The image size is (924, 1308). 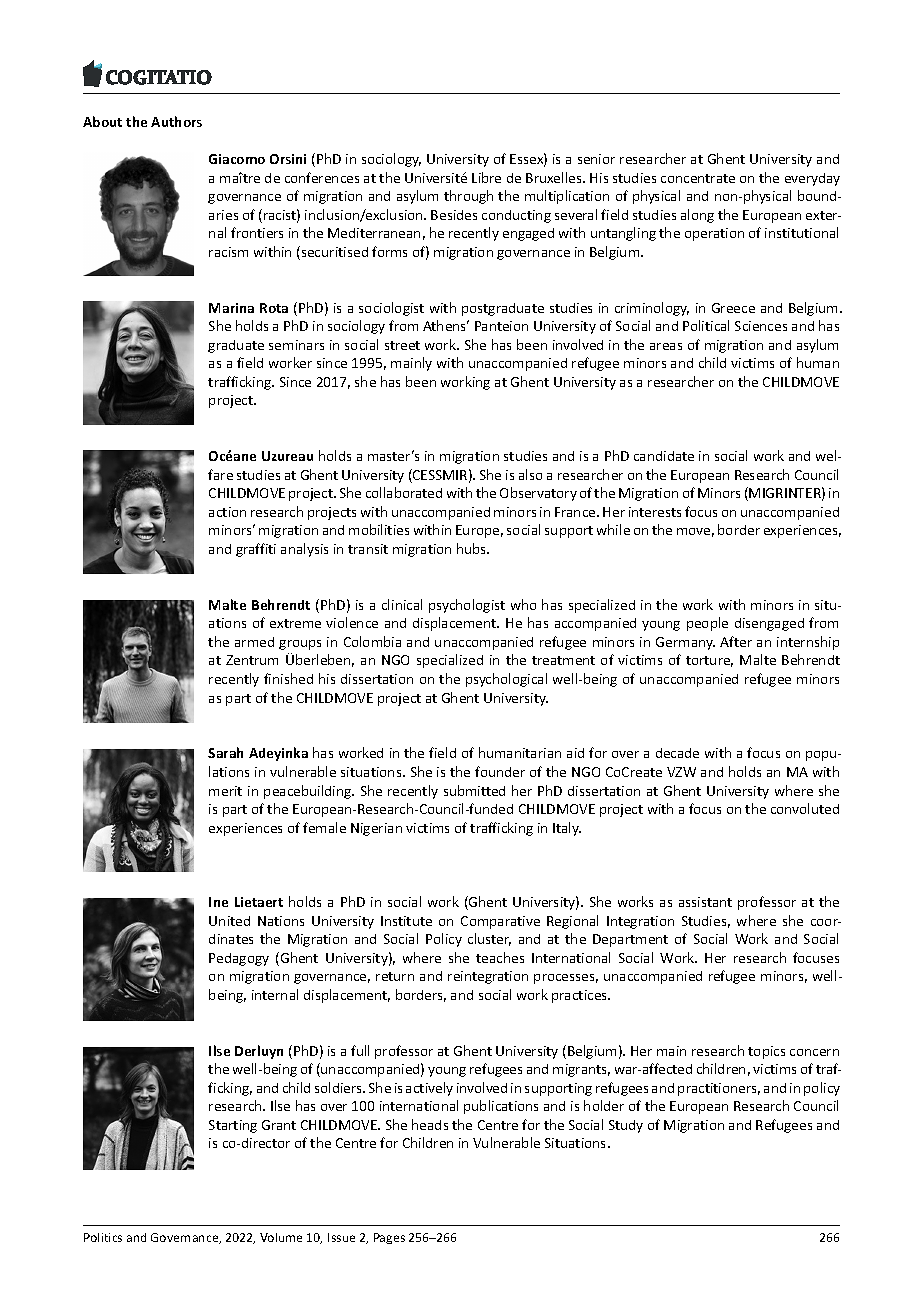 I want to click on United, so click(x=229, y=921).
